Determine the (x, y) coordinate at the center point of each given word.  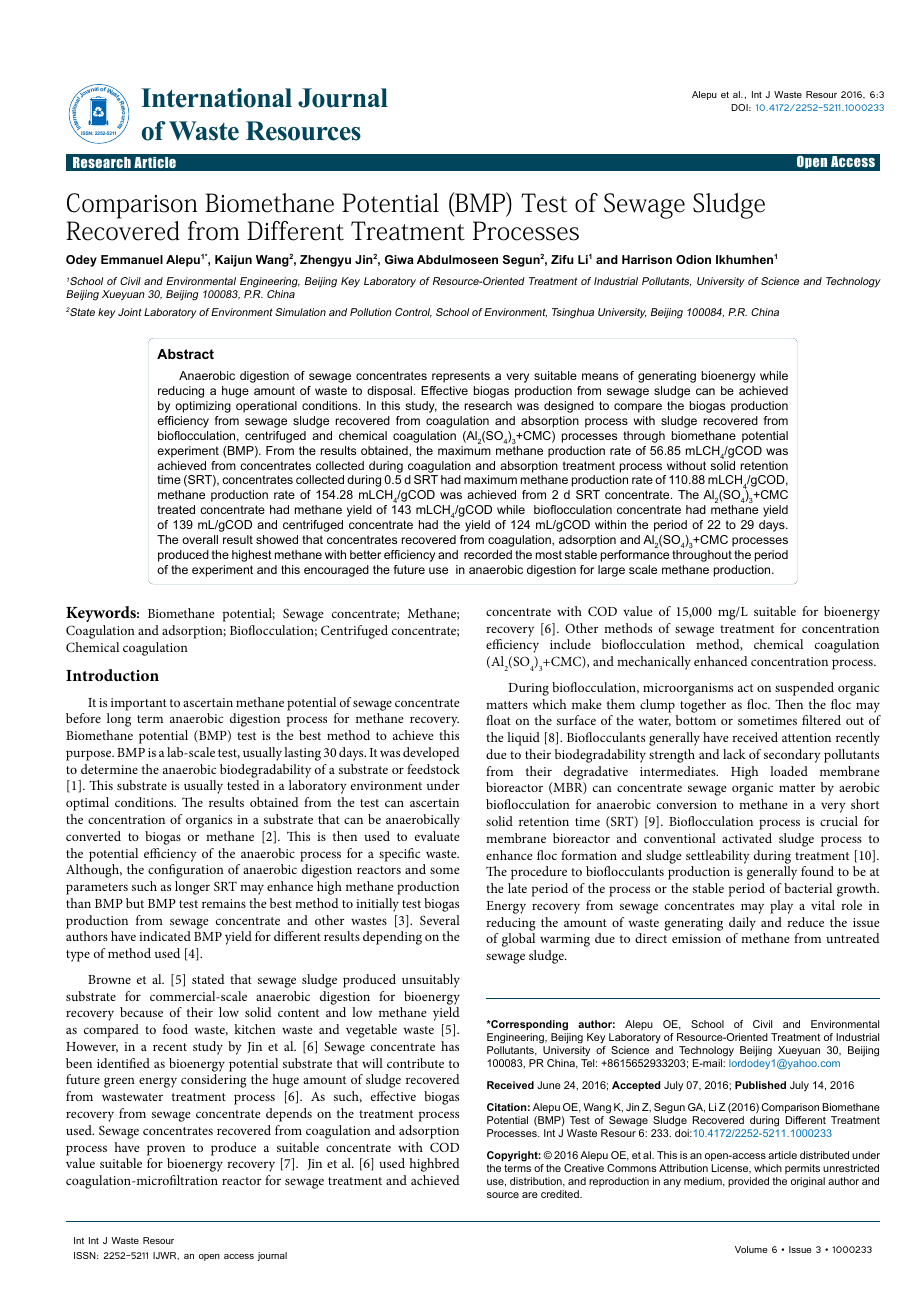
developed (431, 754)
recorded (488, 554)
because (141, 1012)
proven (166, 1150)
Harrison (647, 259)
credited (561, 1194)
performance (635, 556)
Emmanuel (132, 259)
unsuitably (431, 981)
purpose (90, 755)
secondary (792, 756)
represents (461, 377)
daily (742, 924)
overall (200, 539)
